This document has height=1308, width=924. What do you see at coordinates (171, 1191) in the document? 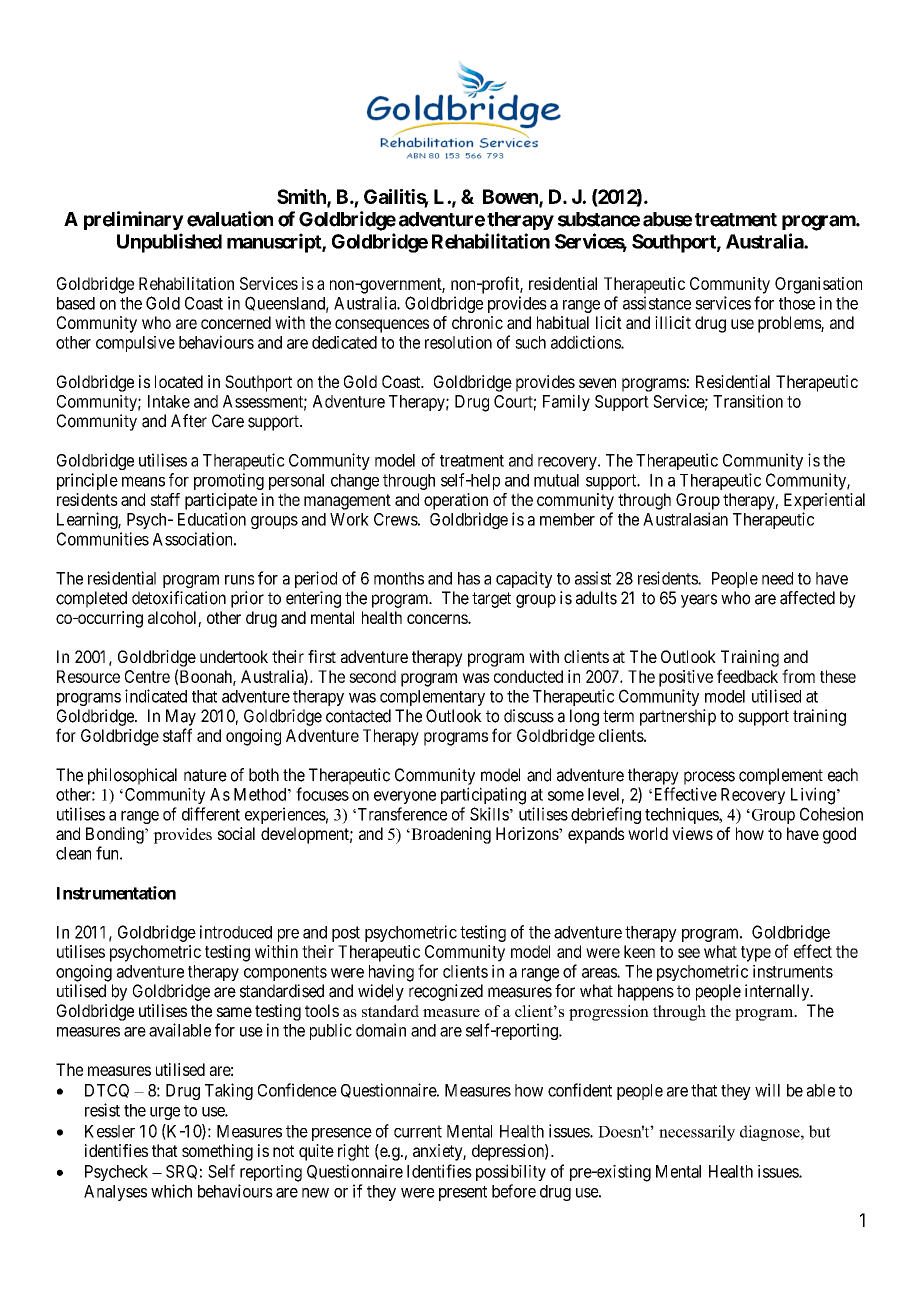
I see `which` at bounding box center [171, 1191].
